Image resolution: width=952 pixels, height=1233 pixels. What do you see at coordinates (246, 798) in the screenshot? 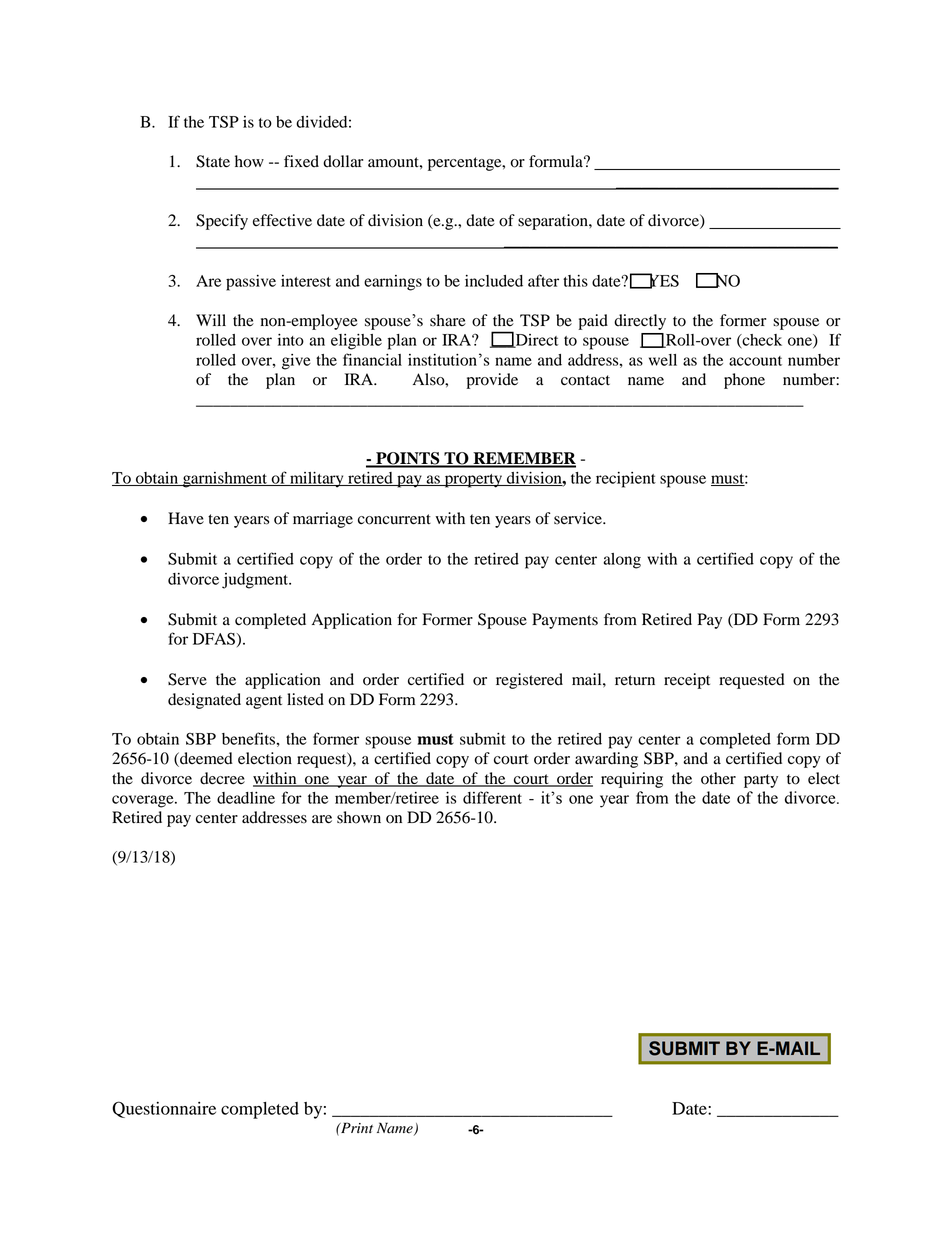
I see `deadline` at bounding box center [246, 798].
